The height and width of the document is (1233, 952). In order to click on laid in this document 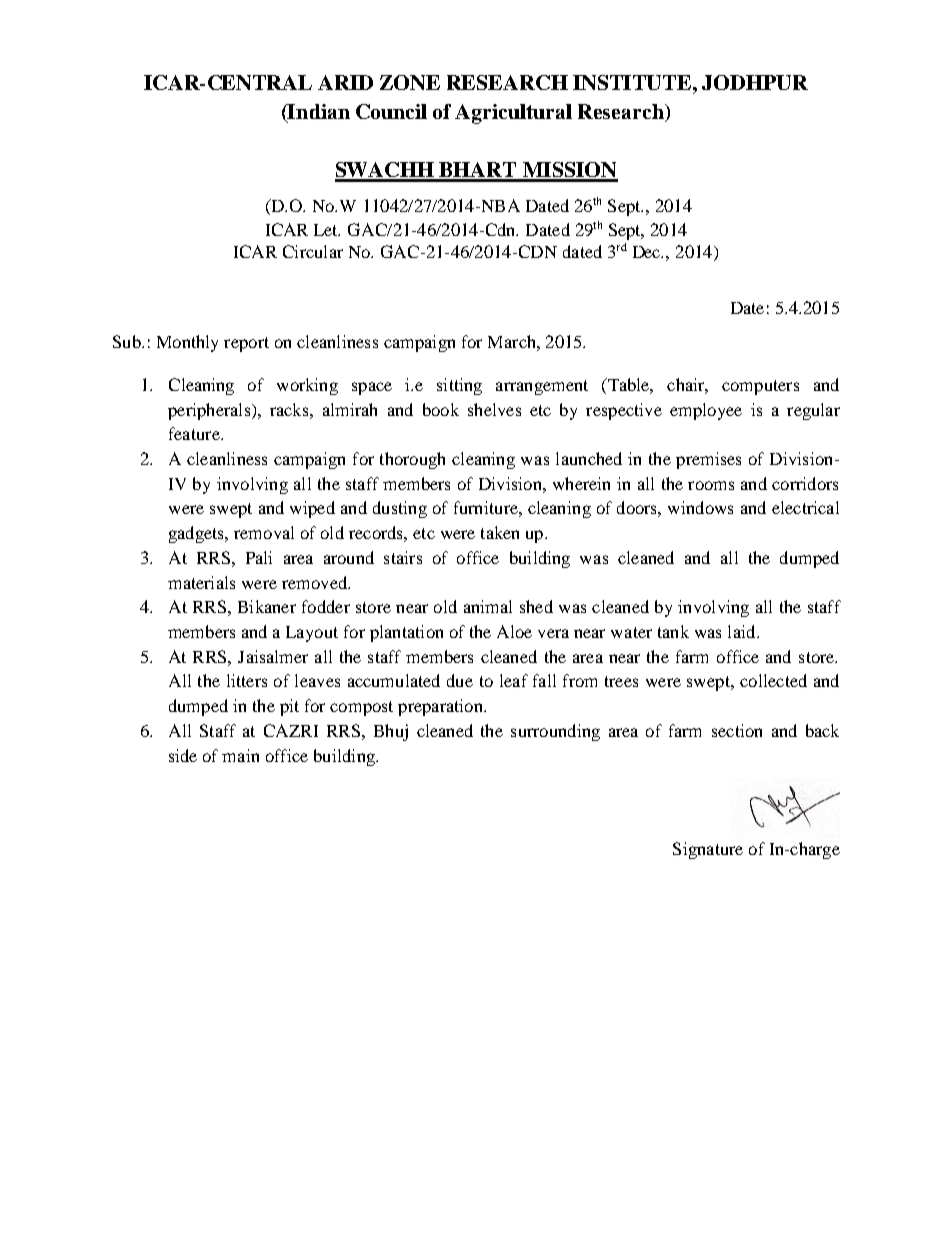, I will do `click(743, 631)`.
